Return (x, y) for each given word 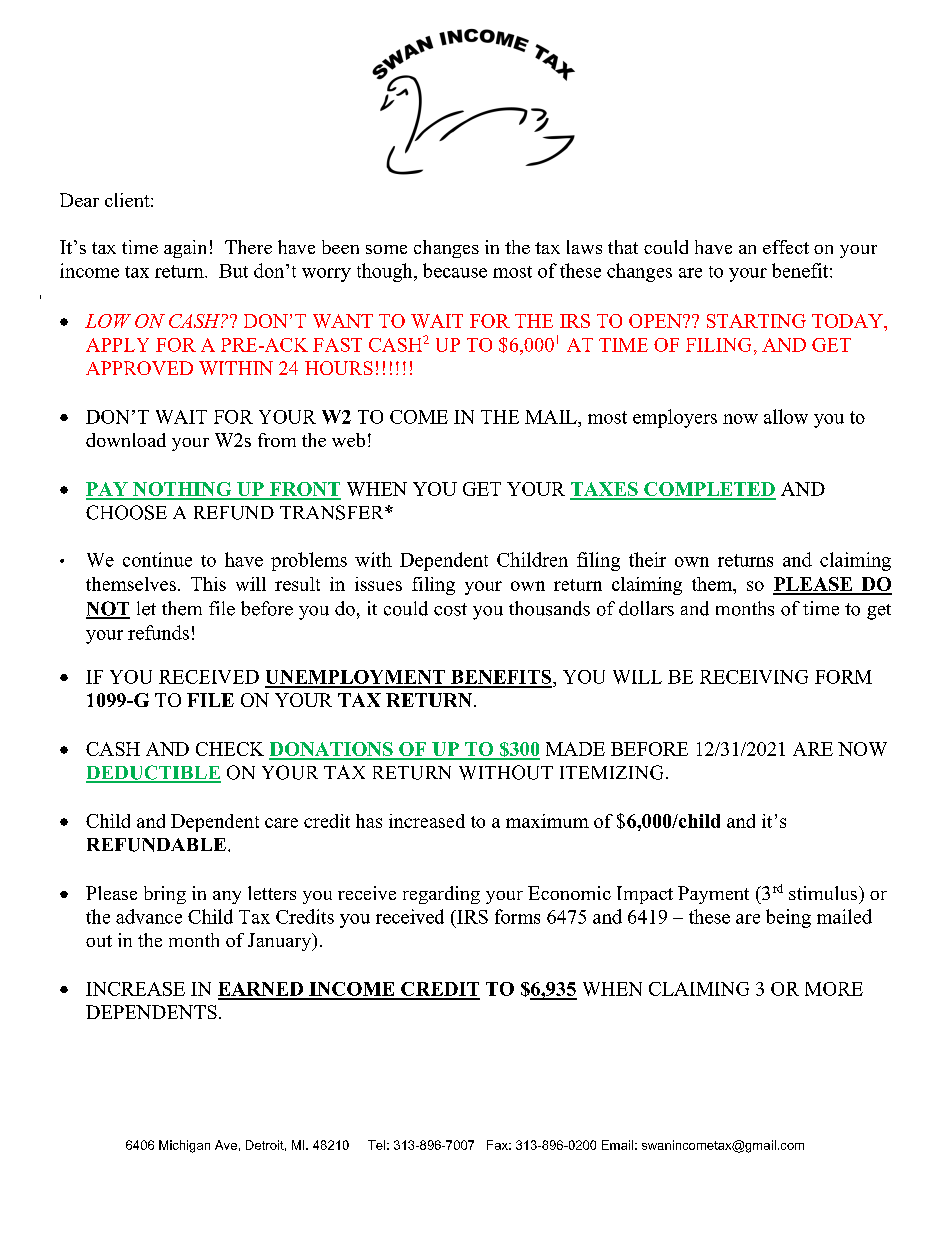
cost (450, 609)
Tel (376, 1145)
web (348, 440)
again (185, 249)
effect (786, 247)
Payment (713, 895)
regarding (441, 895)
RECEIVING (754, 677)
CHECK (230, 749)
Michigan (184, 1146)
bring (165, 895)
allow (786, 416)
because (455, 270)
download (126, 440)
